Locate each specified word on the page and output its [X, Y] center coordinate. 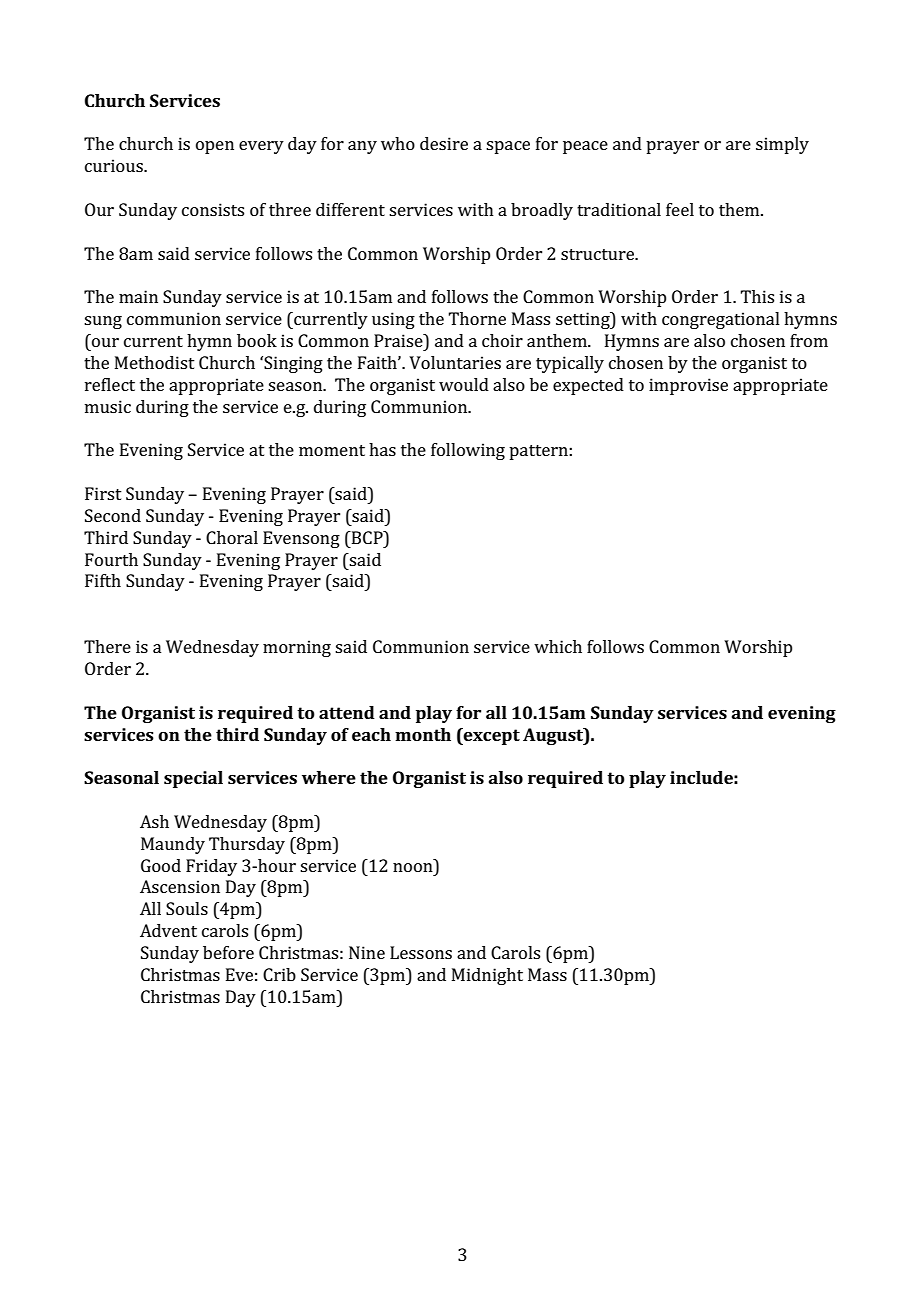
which [558, 646]
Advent [168, 930]
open [215, 147]
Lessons [421, 952]
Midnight [487, 976]
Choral [232, 537]
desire [444, 143]
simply [782, 145]
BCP [367, 537]
